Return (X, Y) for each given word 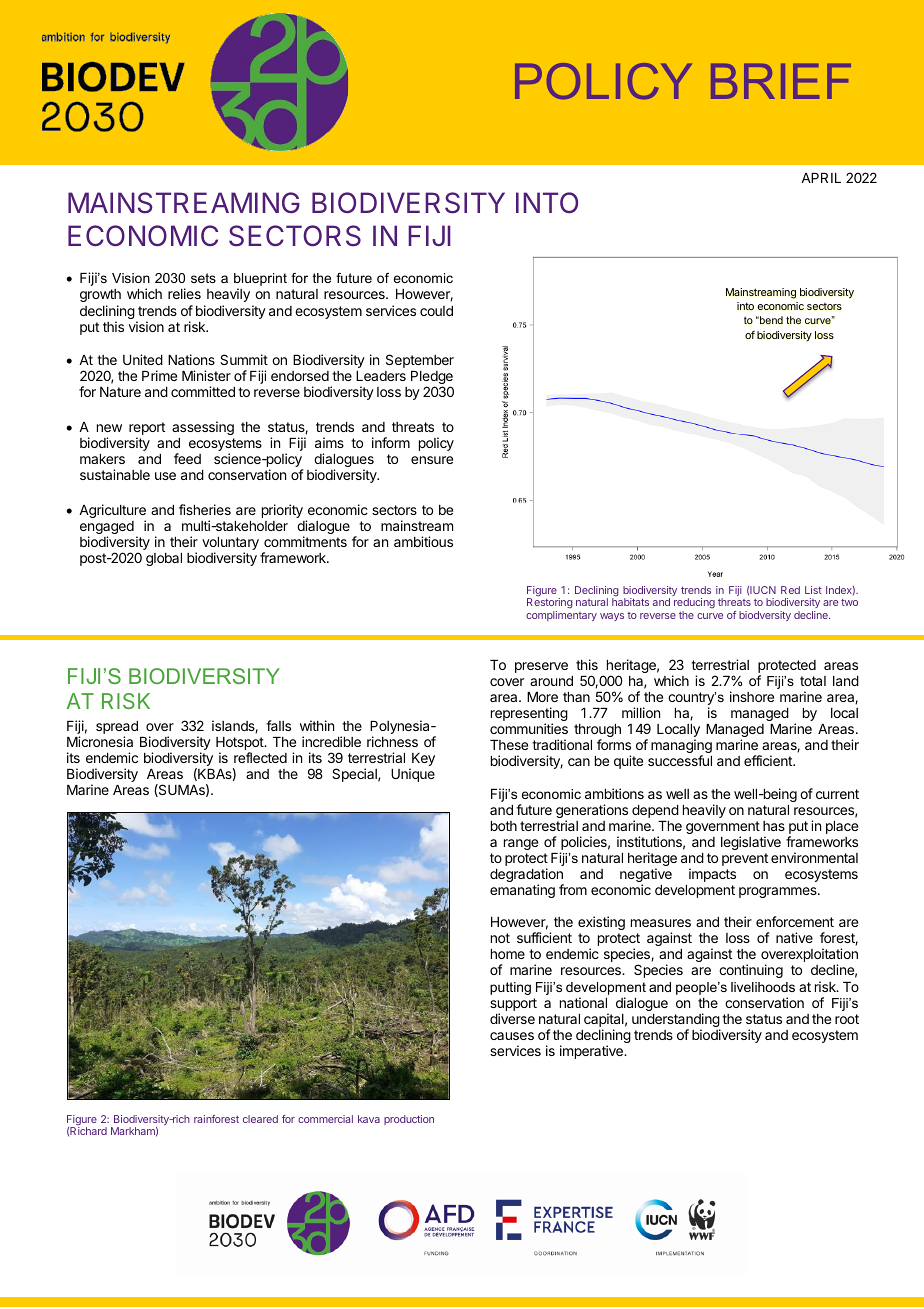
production (409, 1120)
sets (203, 278)
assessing (203, 428)
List (813, 590)
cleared (260, 1119)
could (436, 311)
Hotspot (240, 745)
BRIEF (781, 81)
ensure (432, 460)
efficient (769, 760)
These (509, 745)
